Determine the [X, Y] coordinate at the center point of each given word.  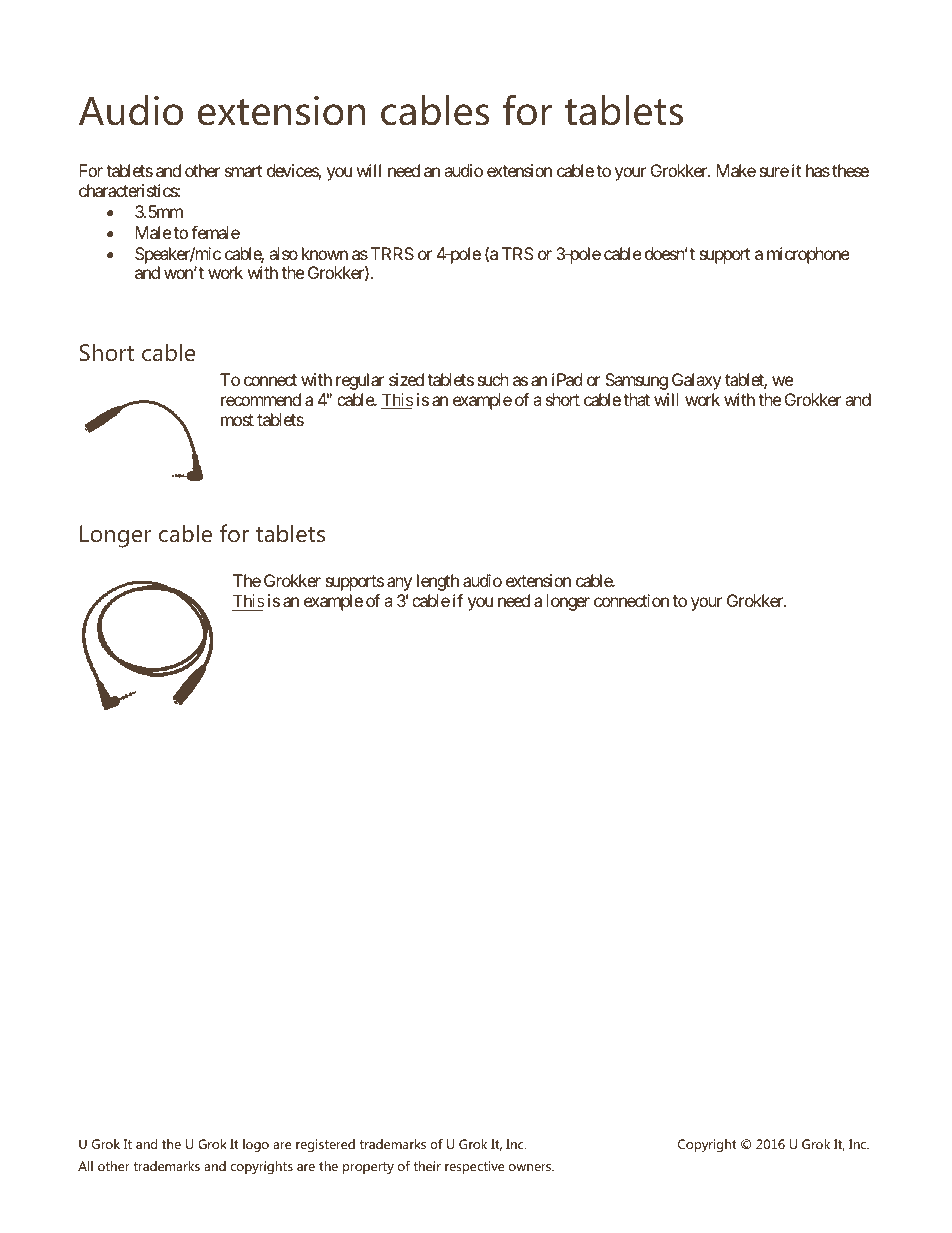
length [438, 582]
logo [256, 1145]
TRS [518, 253]
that [636, 399]
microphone [808, 255]
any [399, 584]
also [283, 253]
